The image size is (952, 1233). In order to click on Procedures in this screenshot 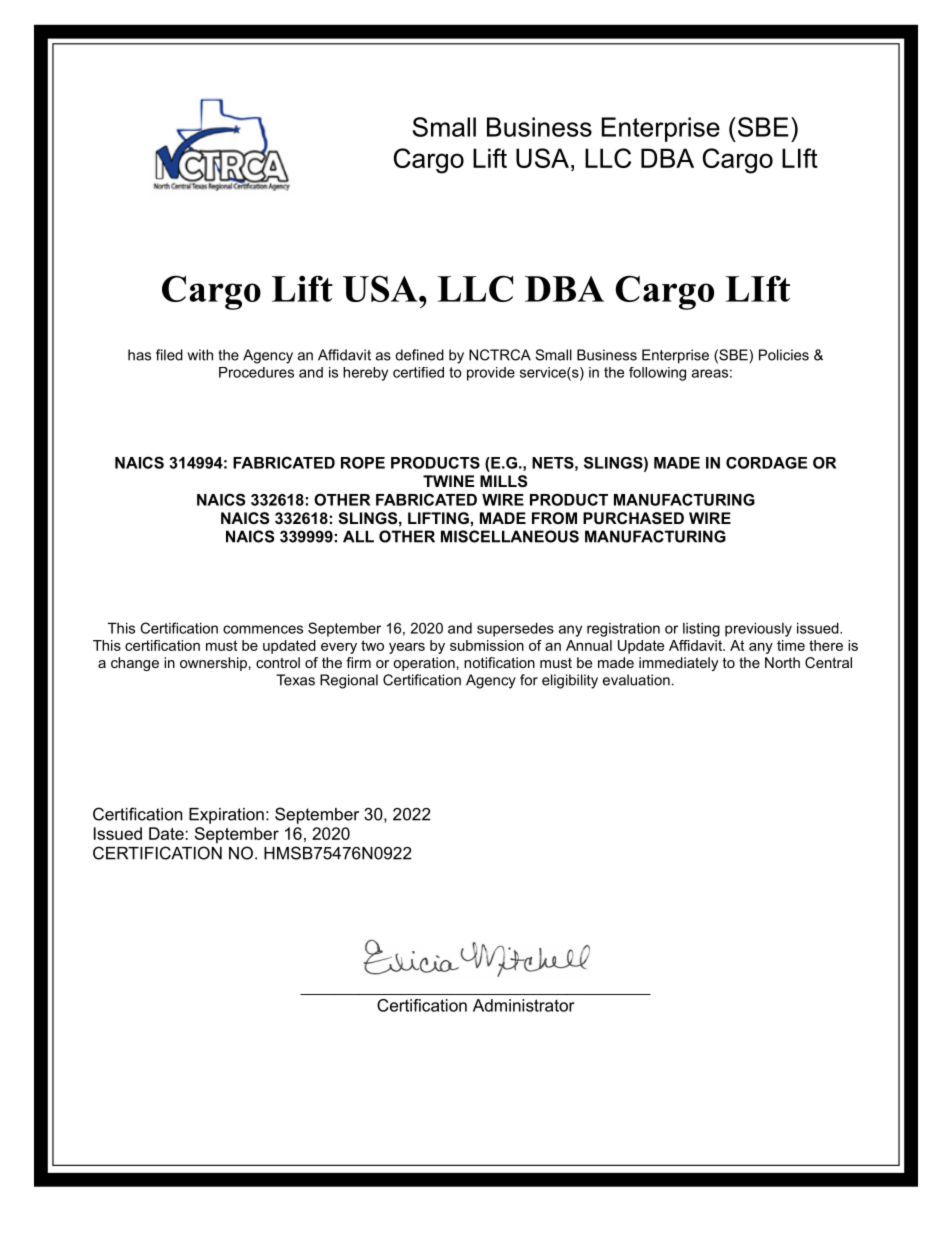, I will do `click(256, 372)`.
